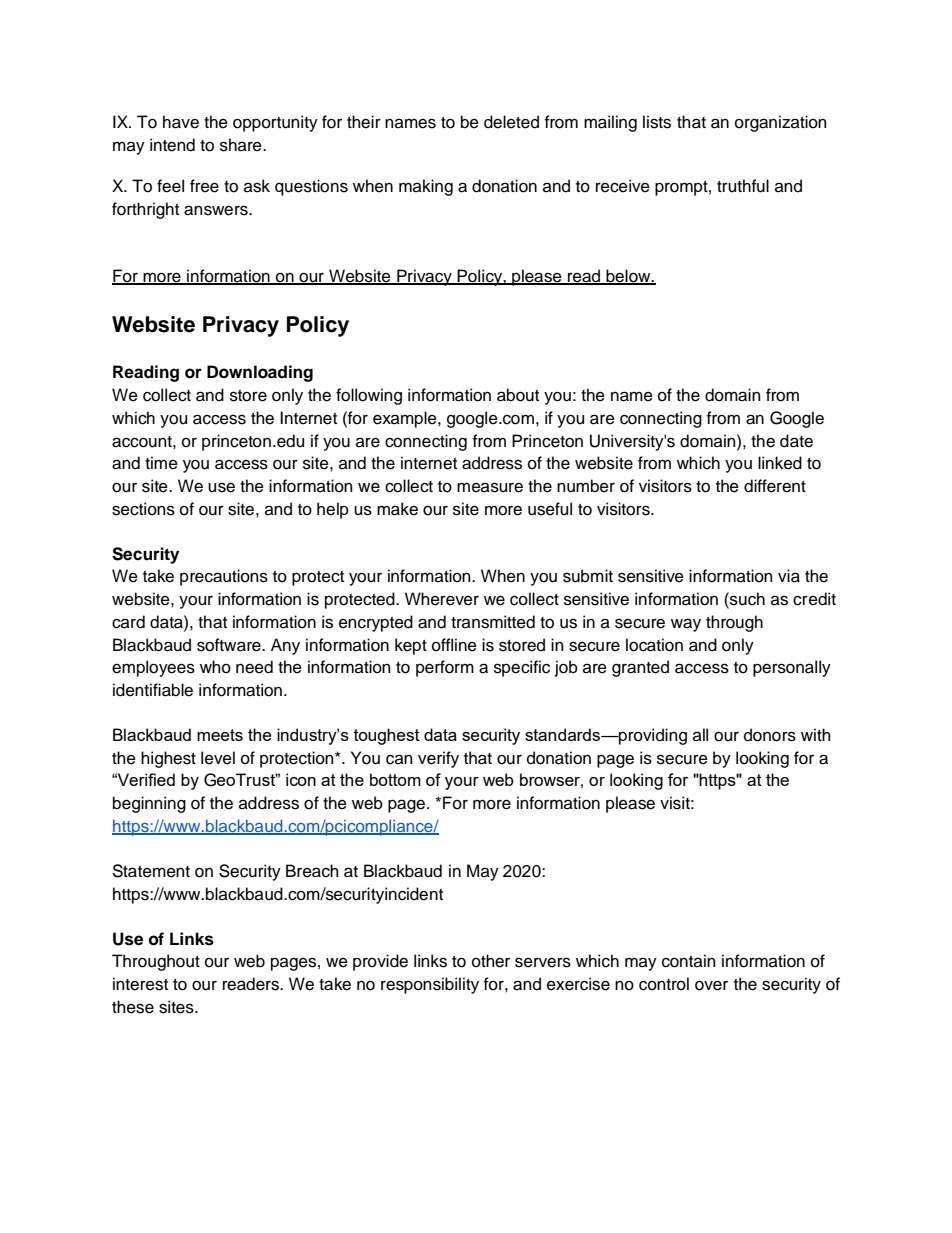 This image has height=1233, width=952. I want to click on date, so click(796, 441).
